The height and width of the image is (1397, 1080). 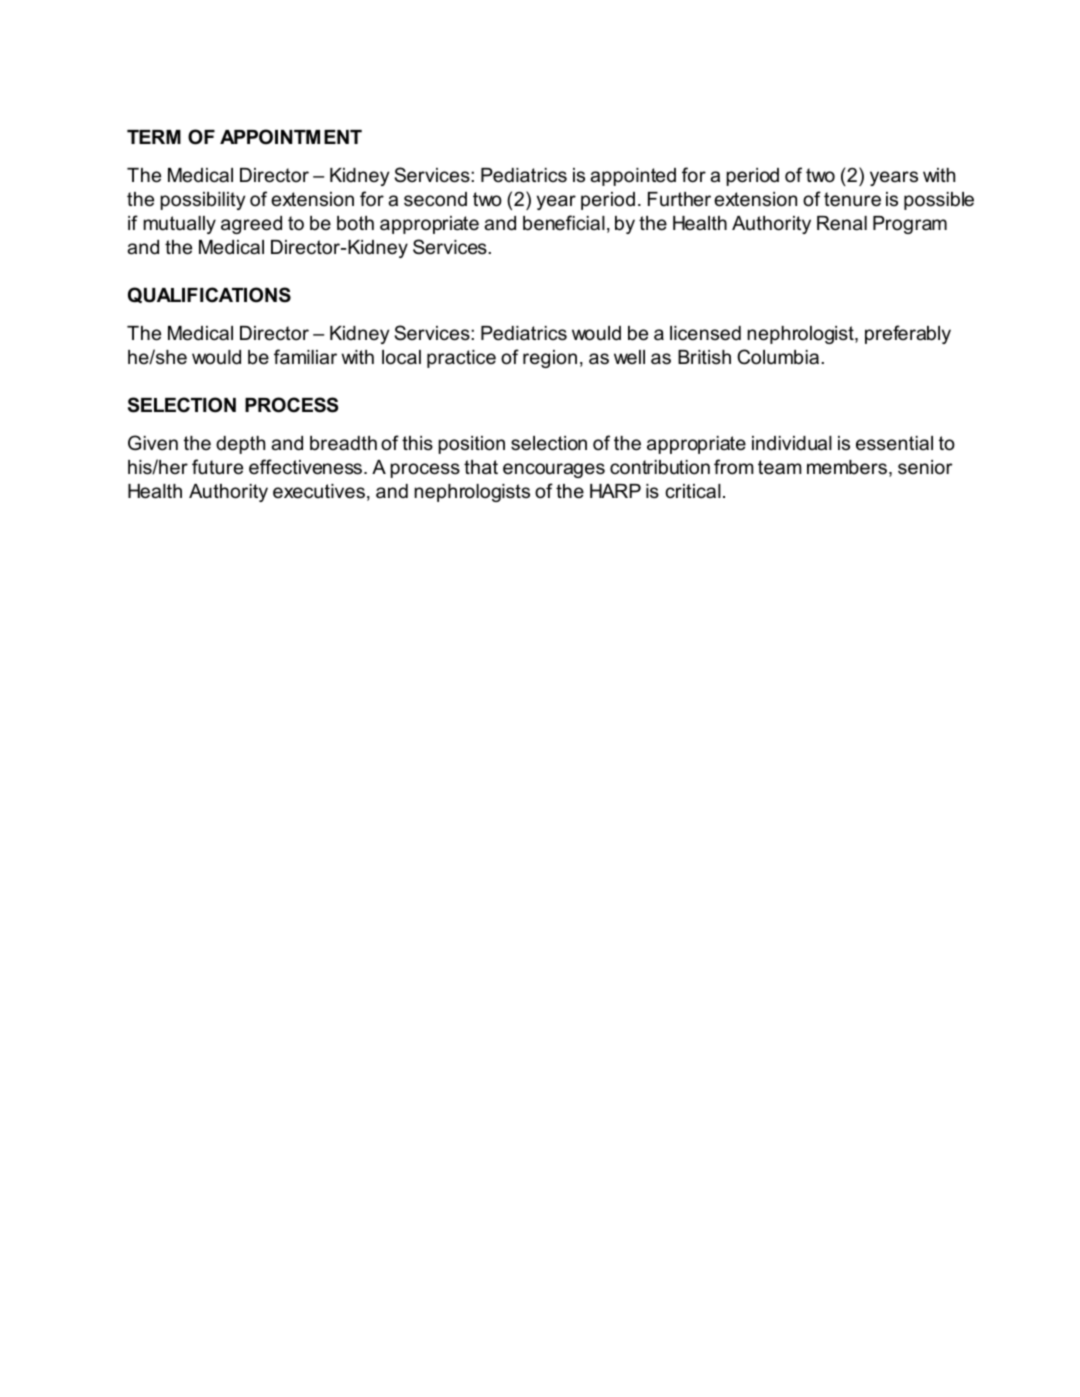 I want to click on agreed, so click(x=251, y=225).
